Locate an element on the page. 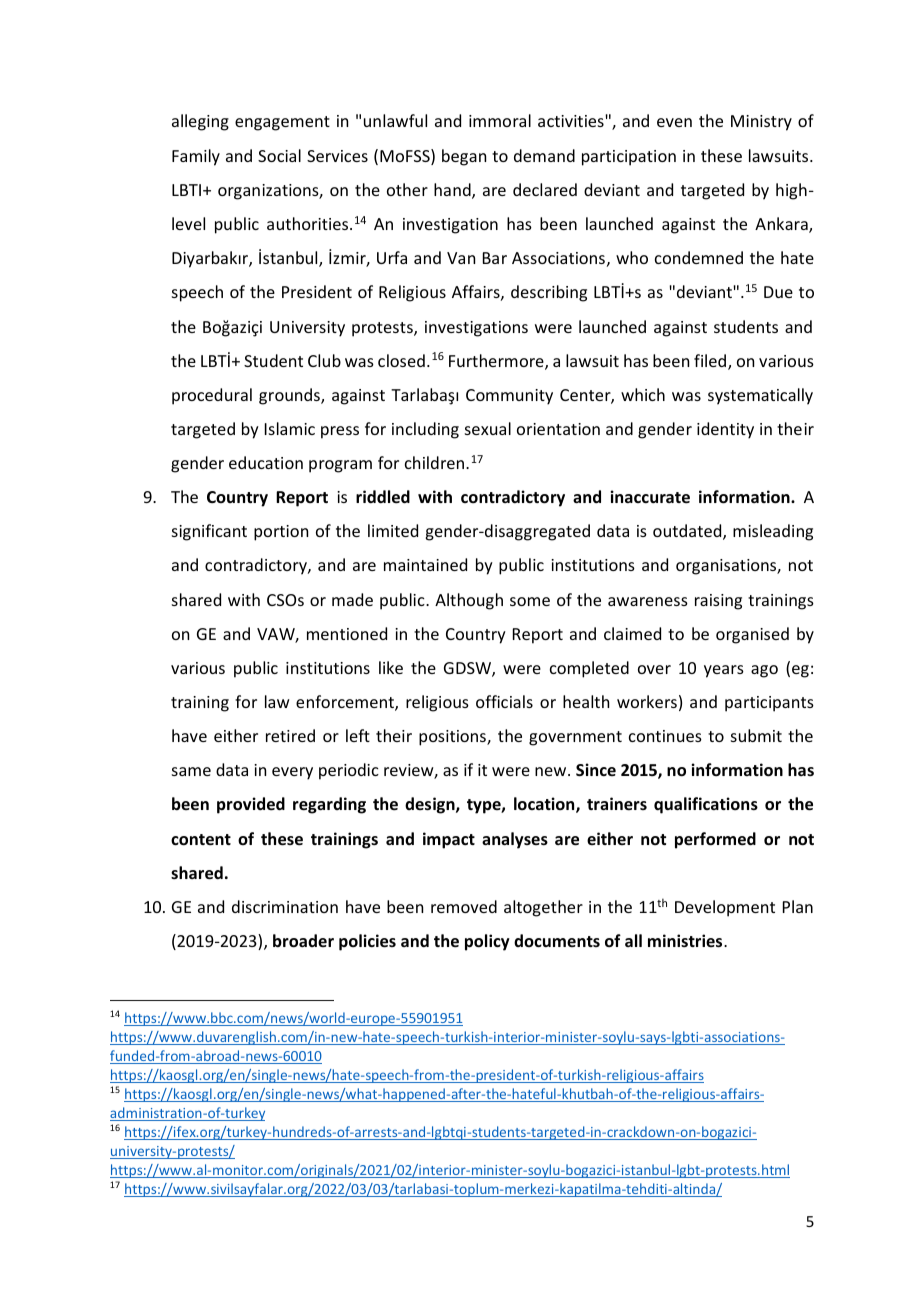 The height and width of the image is (1308, 924). every is located at coordinates (292, 773).
